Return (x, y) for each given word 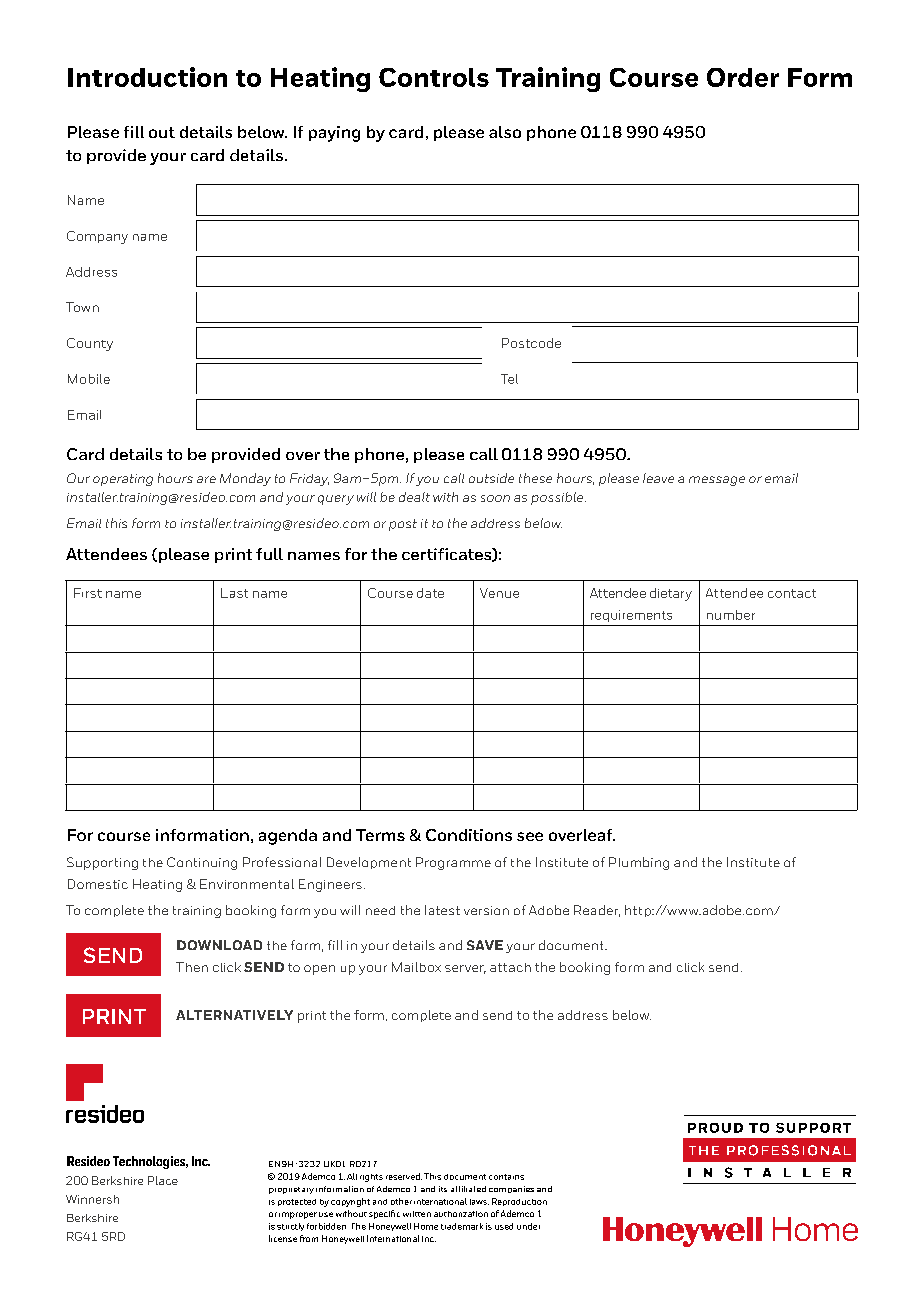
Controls (434, 77)
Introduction (147, 77)
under (528, 1226)
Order (743, 77)
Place (163, 1180)
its (443, 1189)
